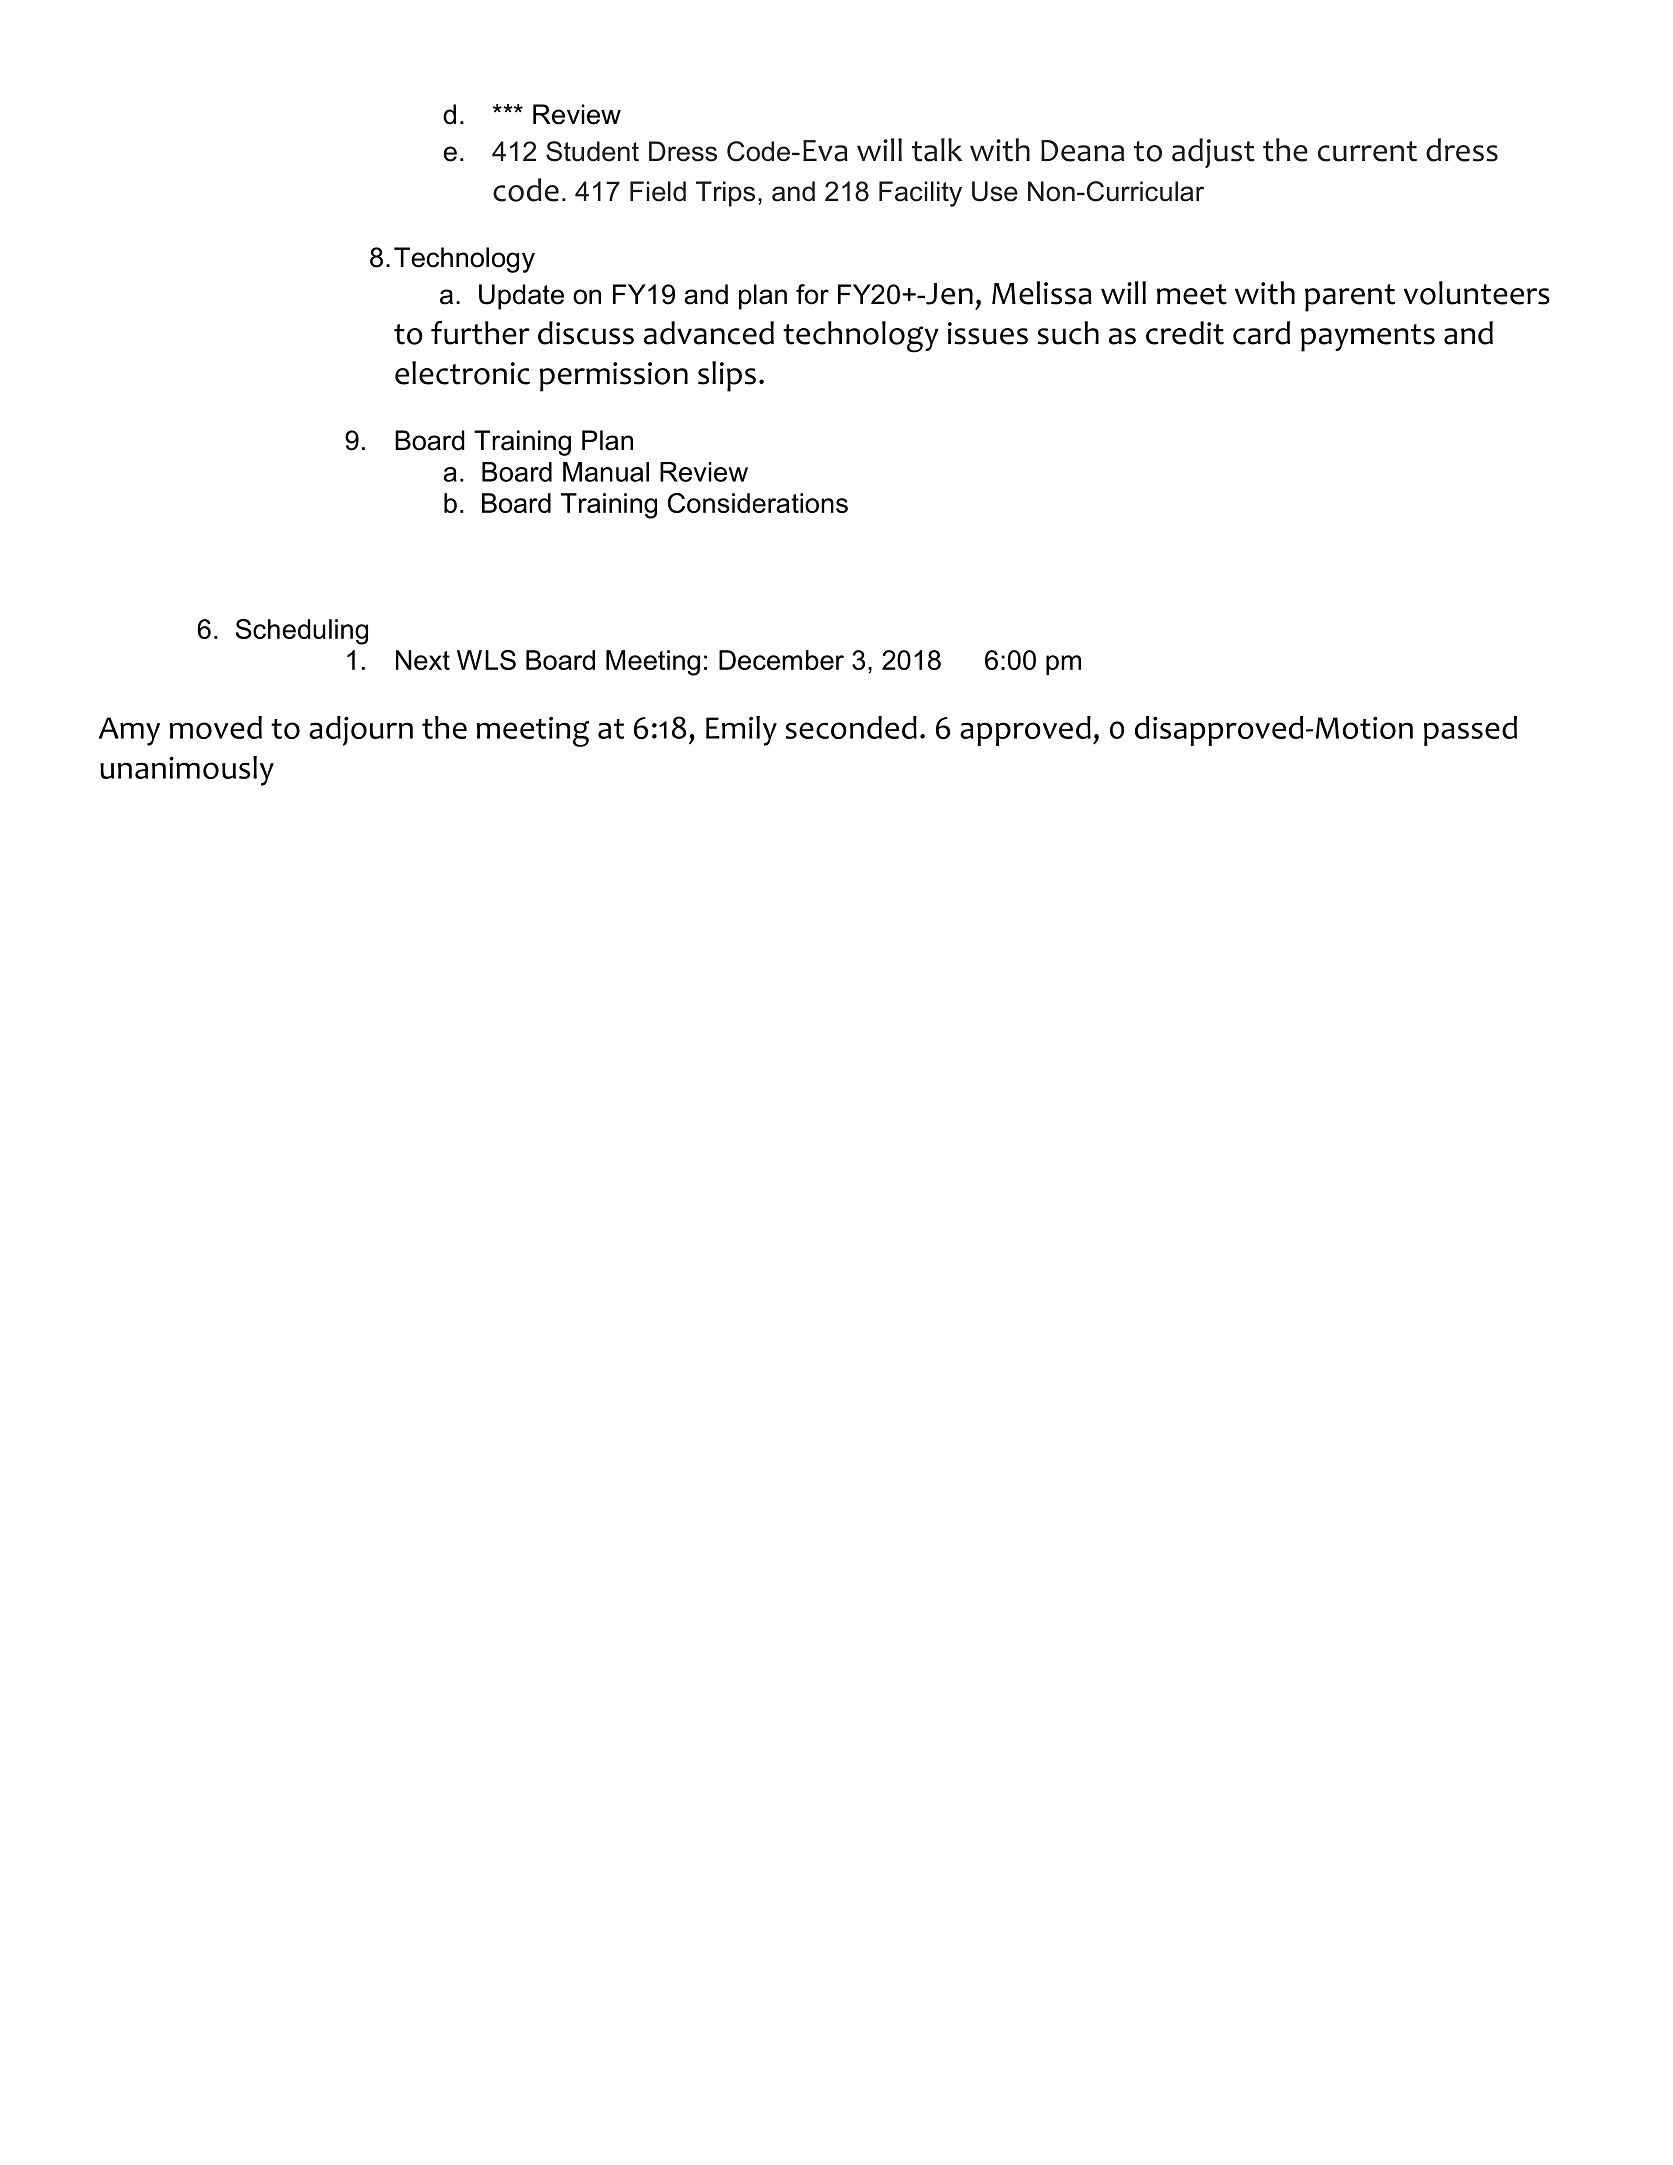  Describe the element at coordinates (781, 660) in the screenshot. I see `December` at that location.
